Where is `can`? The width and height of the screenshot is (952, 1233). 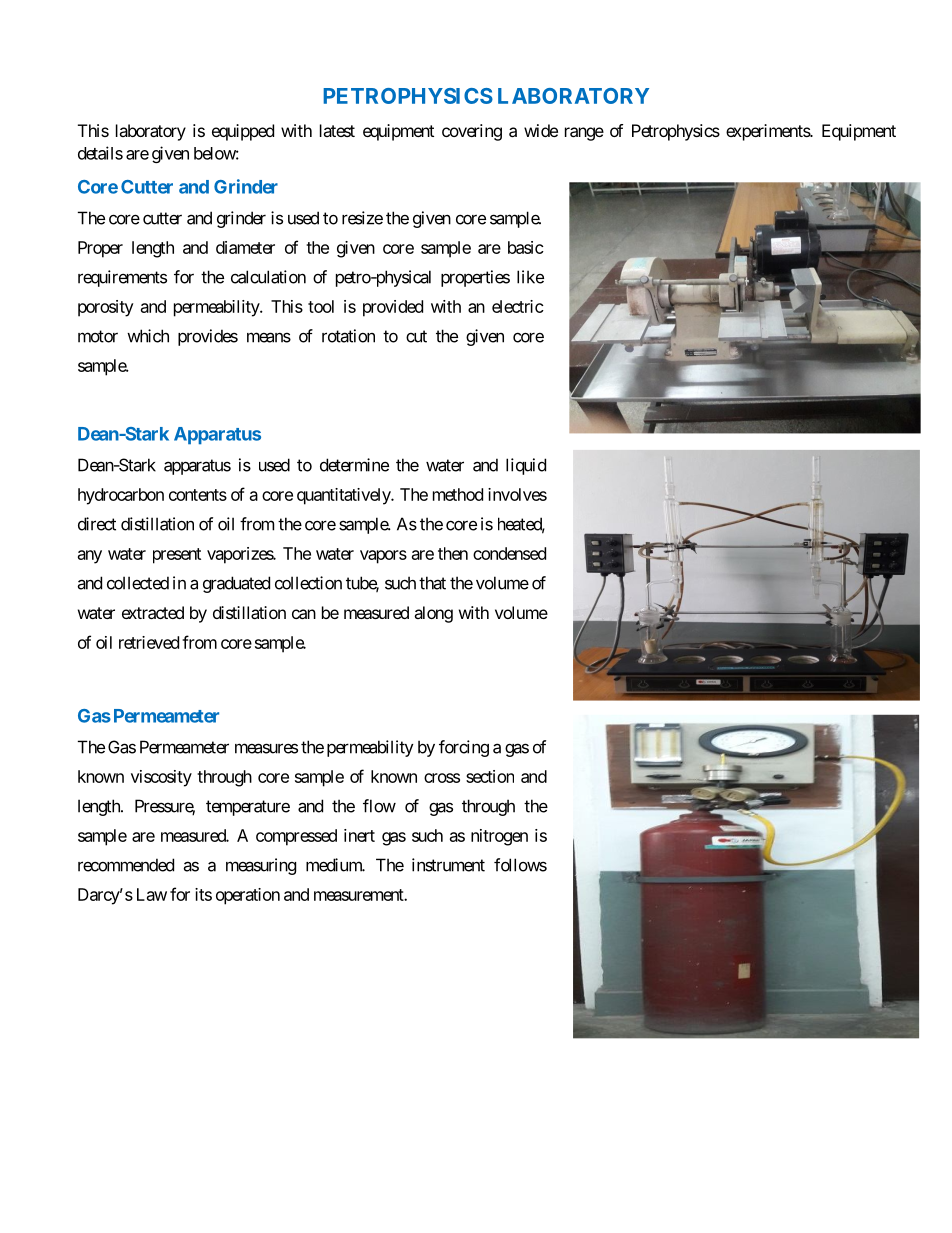 can is located at coordinates (304, 614).
